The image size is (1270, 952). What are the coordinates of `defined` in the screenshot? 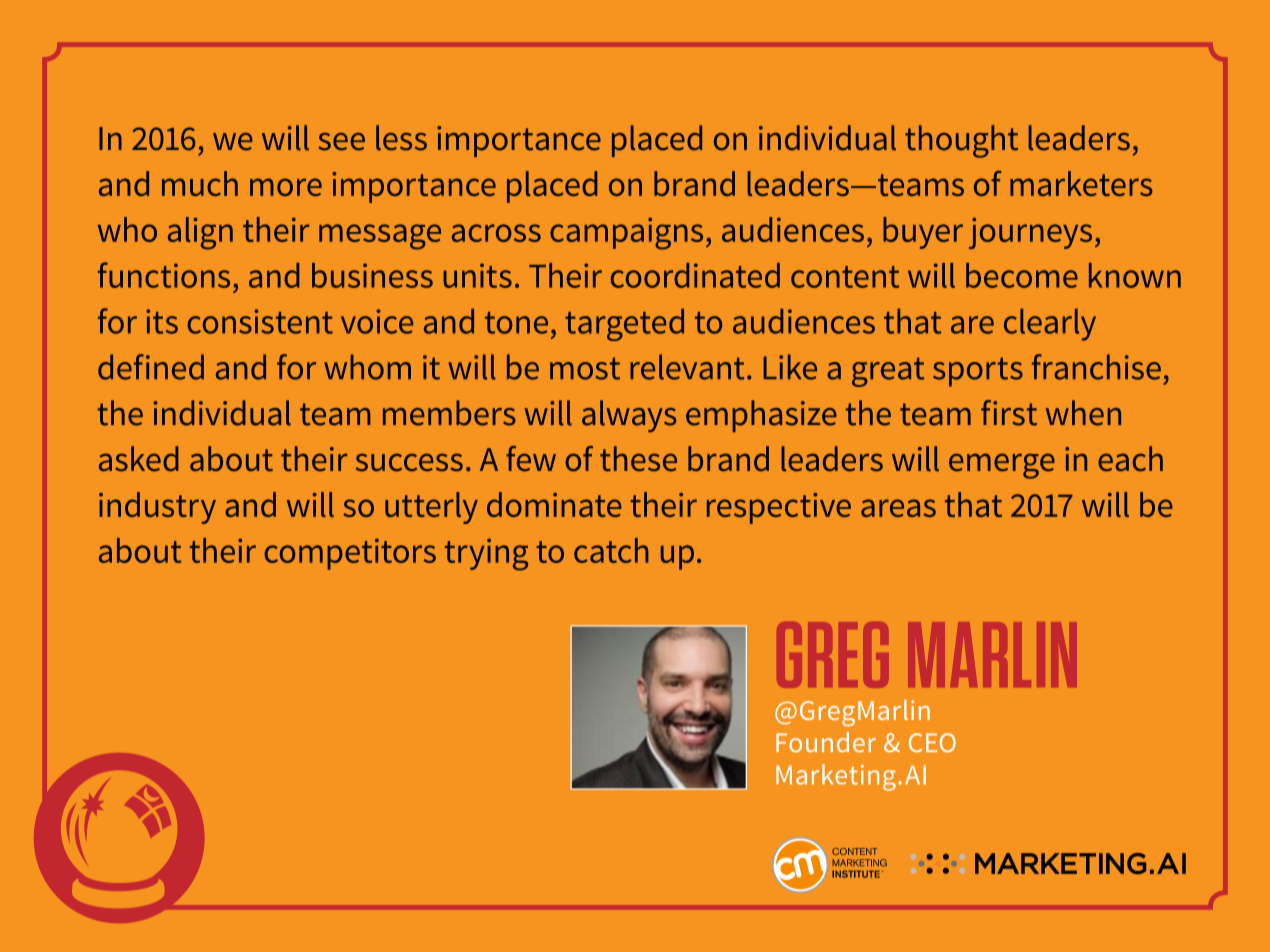 It's located at (151, 367).
